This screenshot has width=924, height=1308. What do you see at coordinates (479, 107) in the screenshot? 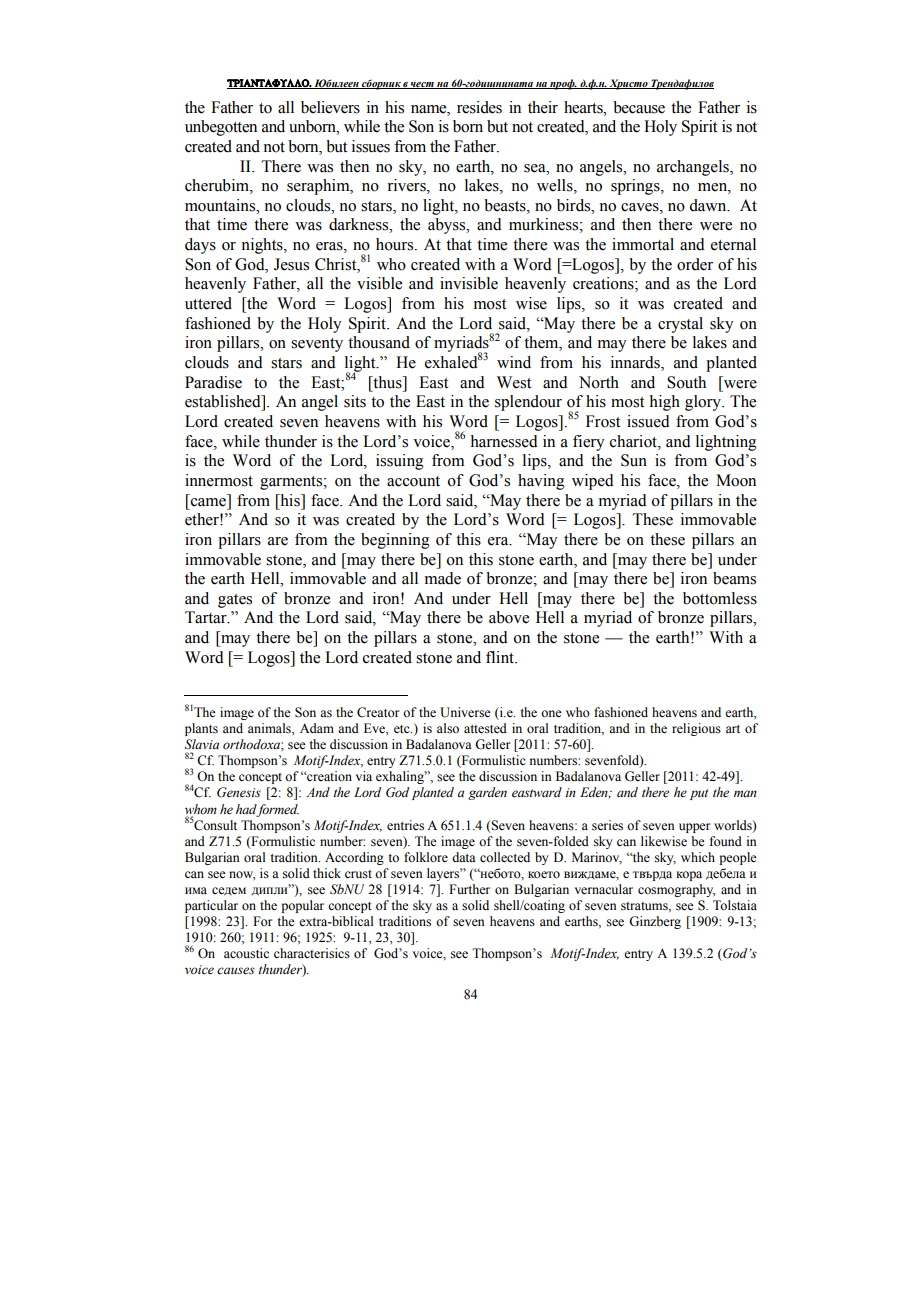
I see `resides` at bounding box center [479, 107].
